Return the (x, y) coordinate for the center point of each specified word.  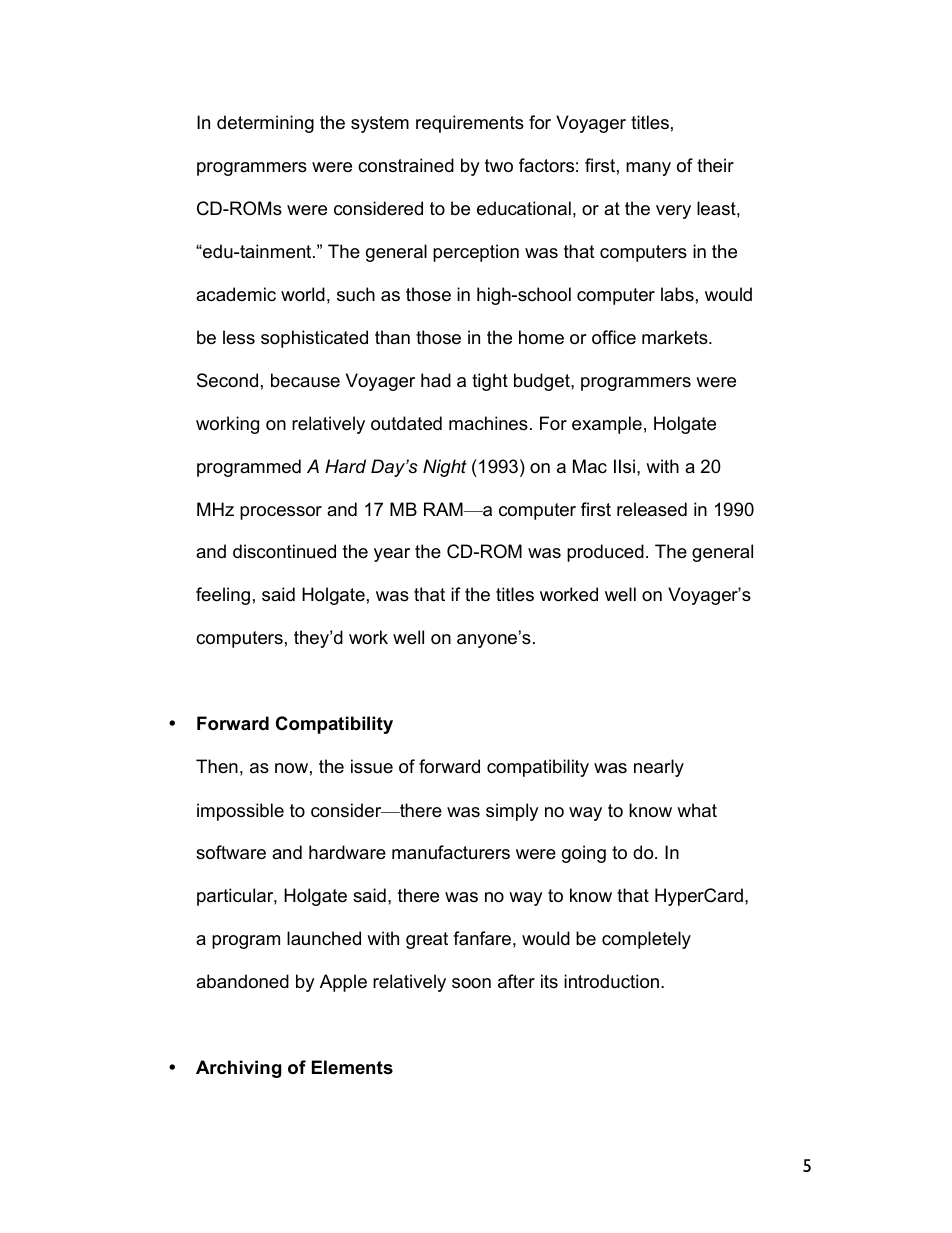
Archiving (239, 1069)
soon (471, 983)
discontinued (284, 551)
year (392, 555)
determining (265, 124)
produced (605, 553)
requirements (470, 124)
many (648, 169)
